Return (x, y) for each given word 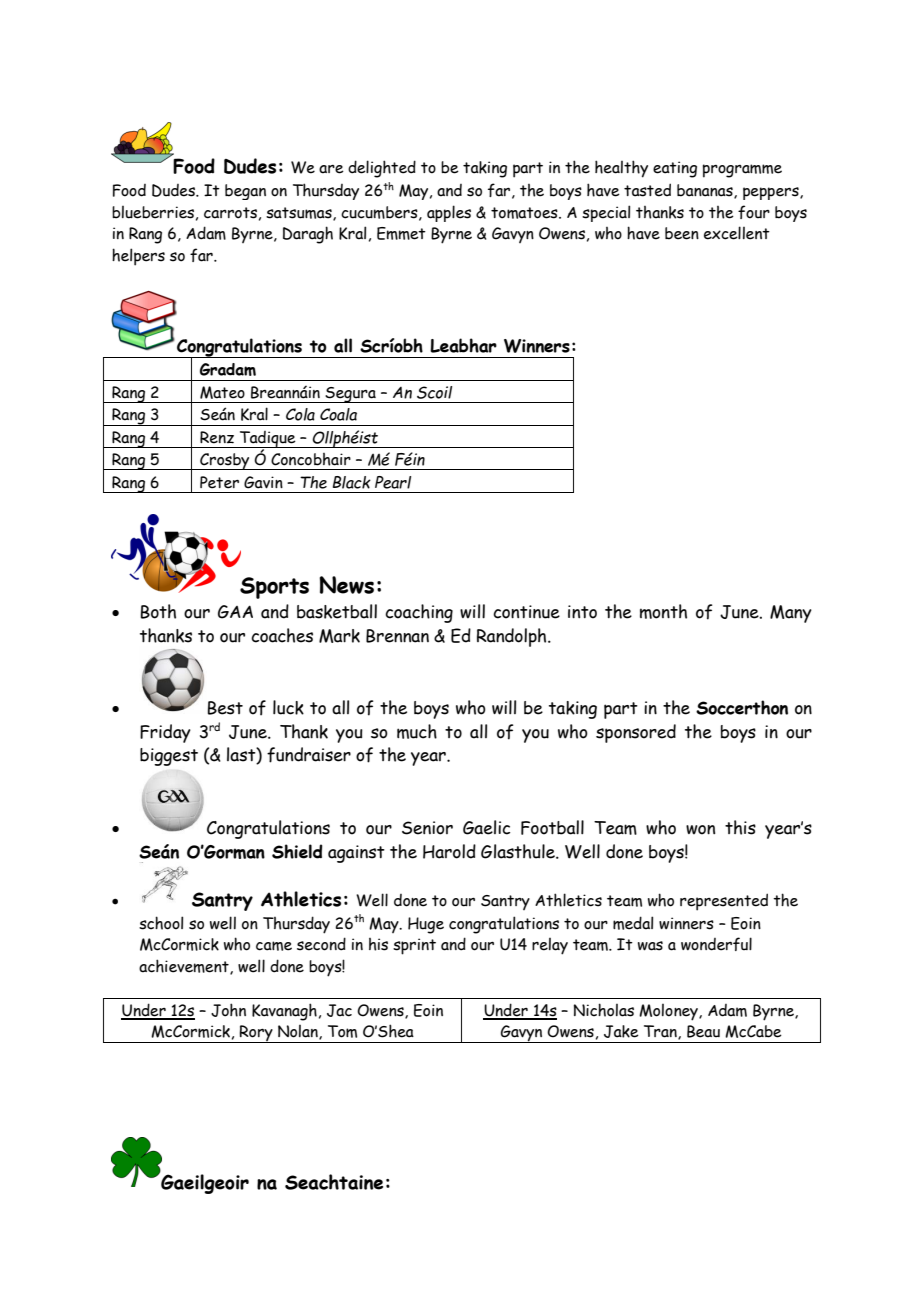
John (228, 1010)
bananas (706, 191)
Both (158, 611)
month (663, 611)
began (245, 192)
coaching (419, 613)
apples (449, 213)
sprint (414, 946)
